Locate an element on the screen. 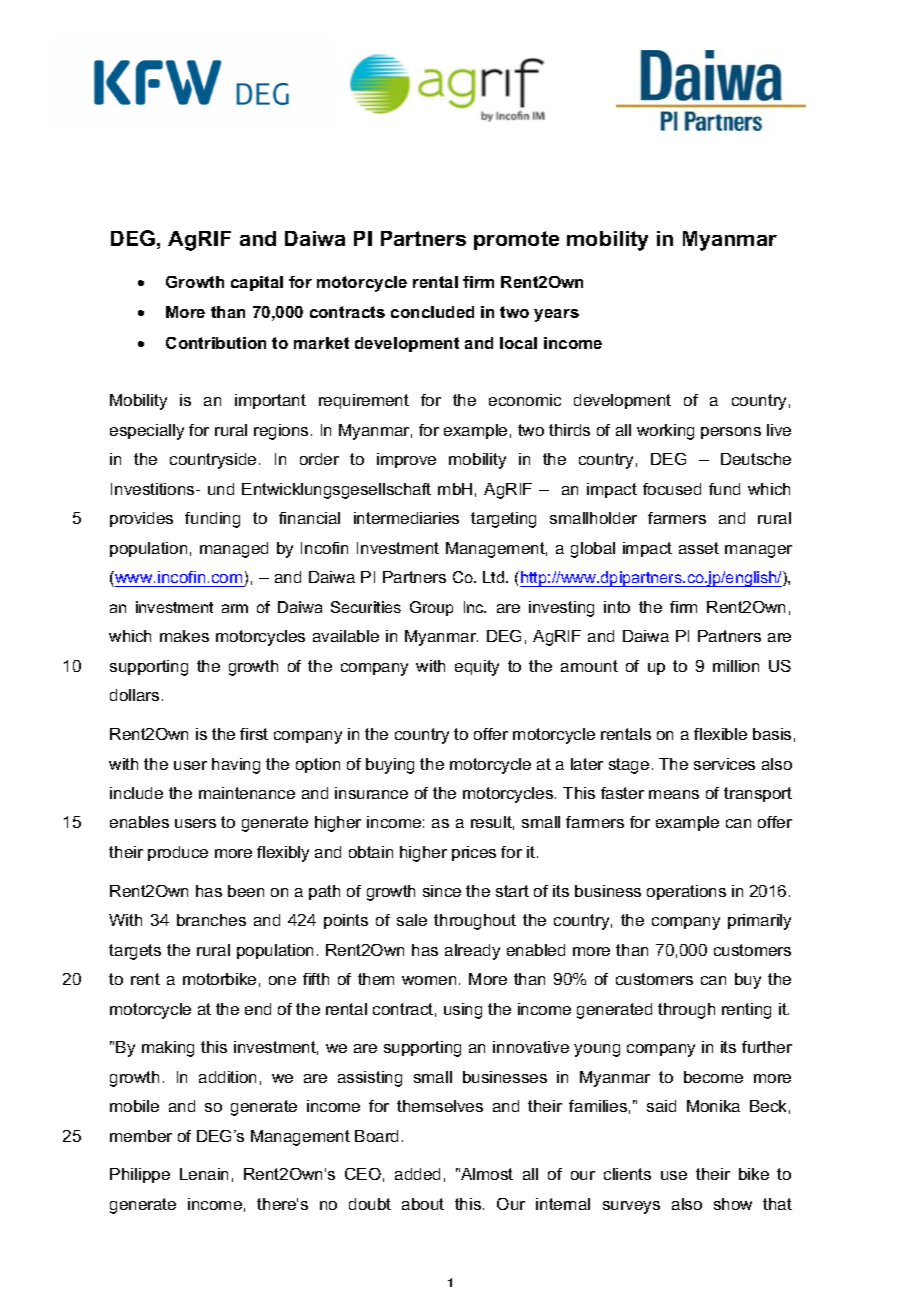  concluded is located at coordinates (432, 312).
